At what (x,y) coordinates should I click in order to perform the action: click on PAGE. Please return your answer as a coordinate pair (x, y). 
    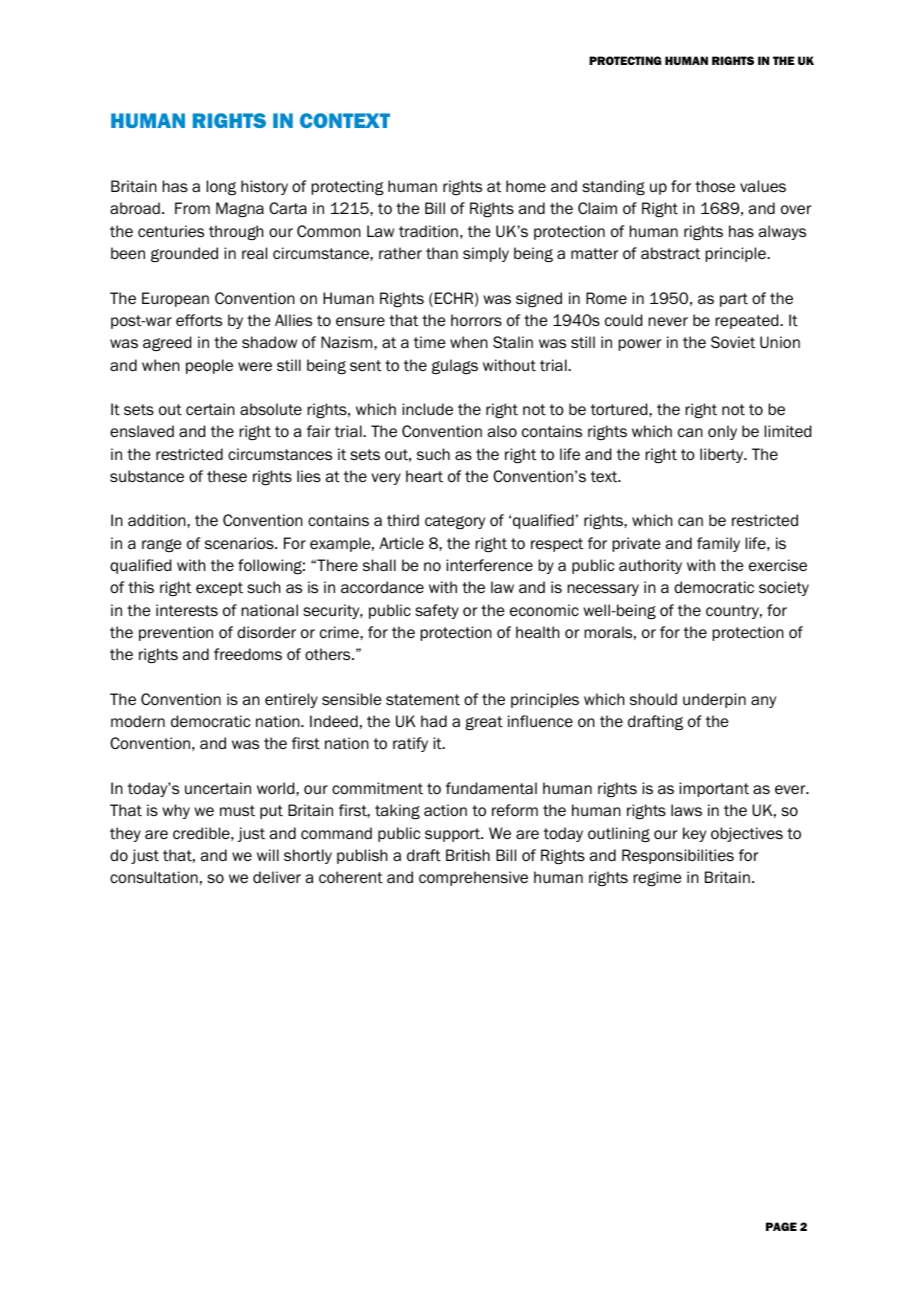
    Looking at the image, I should click on (781, 1226).
